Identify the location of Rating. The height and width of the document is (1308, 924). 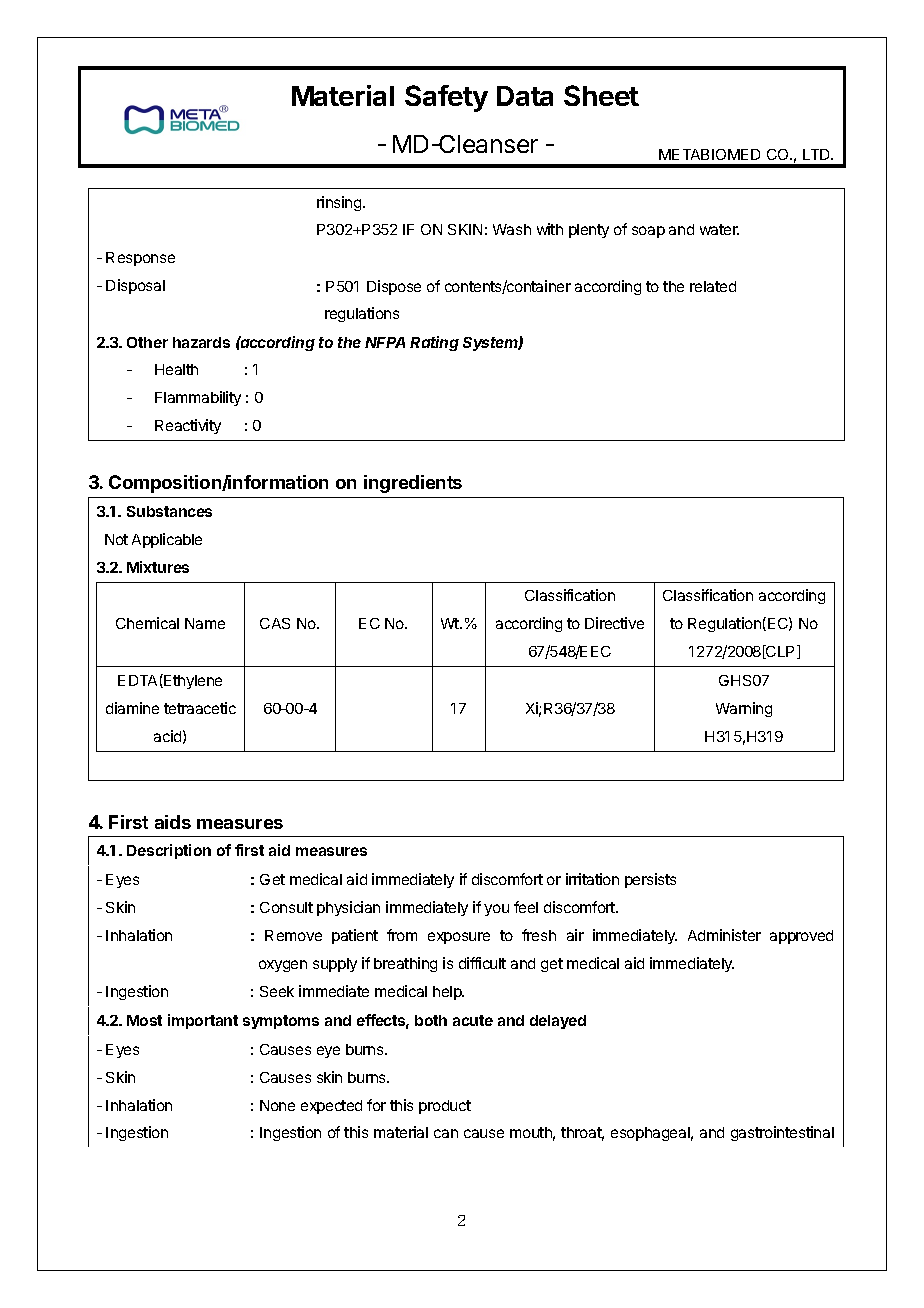
(434, 343).
